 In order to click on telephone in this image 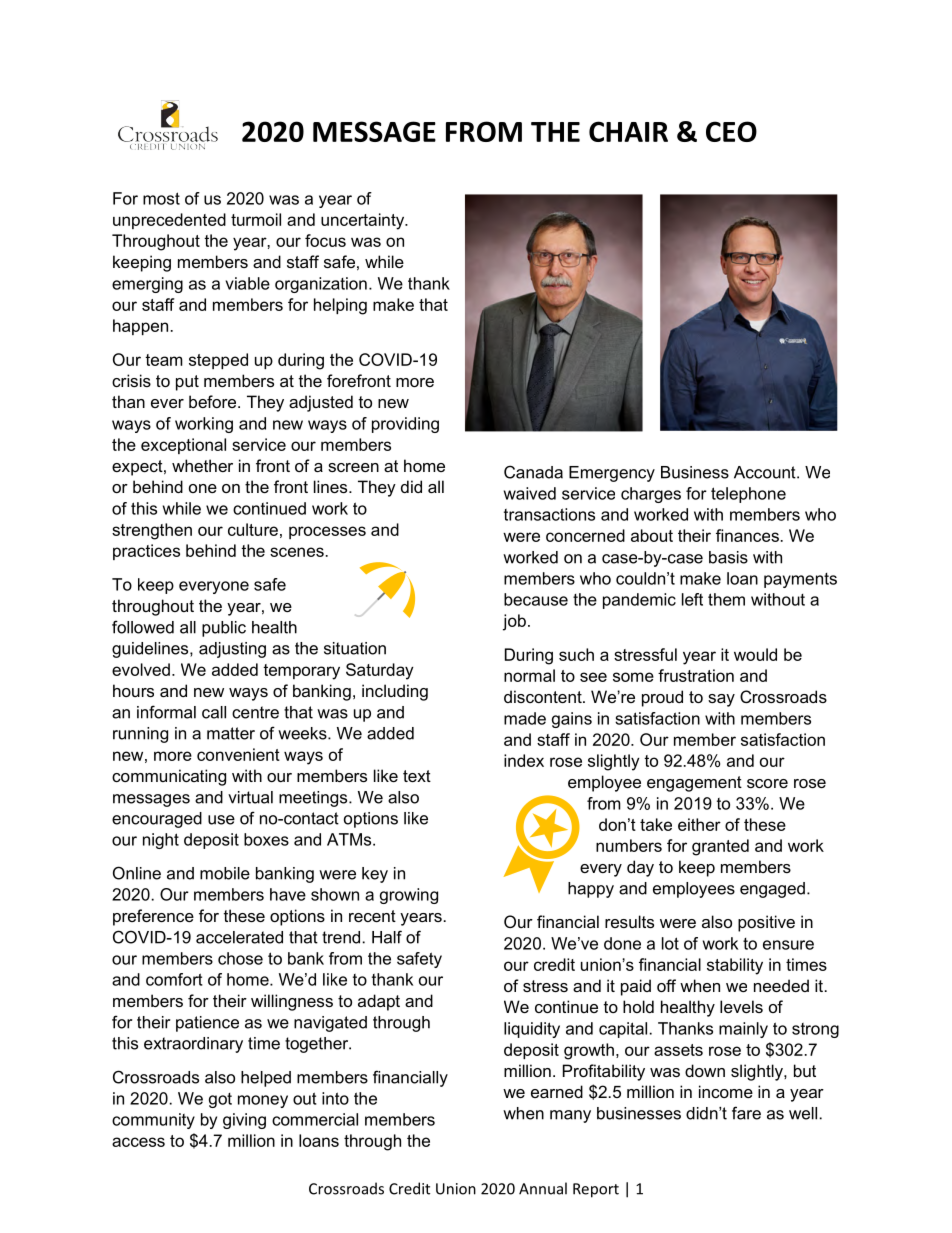, I will do `click(748, 495)`.
